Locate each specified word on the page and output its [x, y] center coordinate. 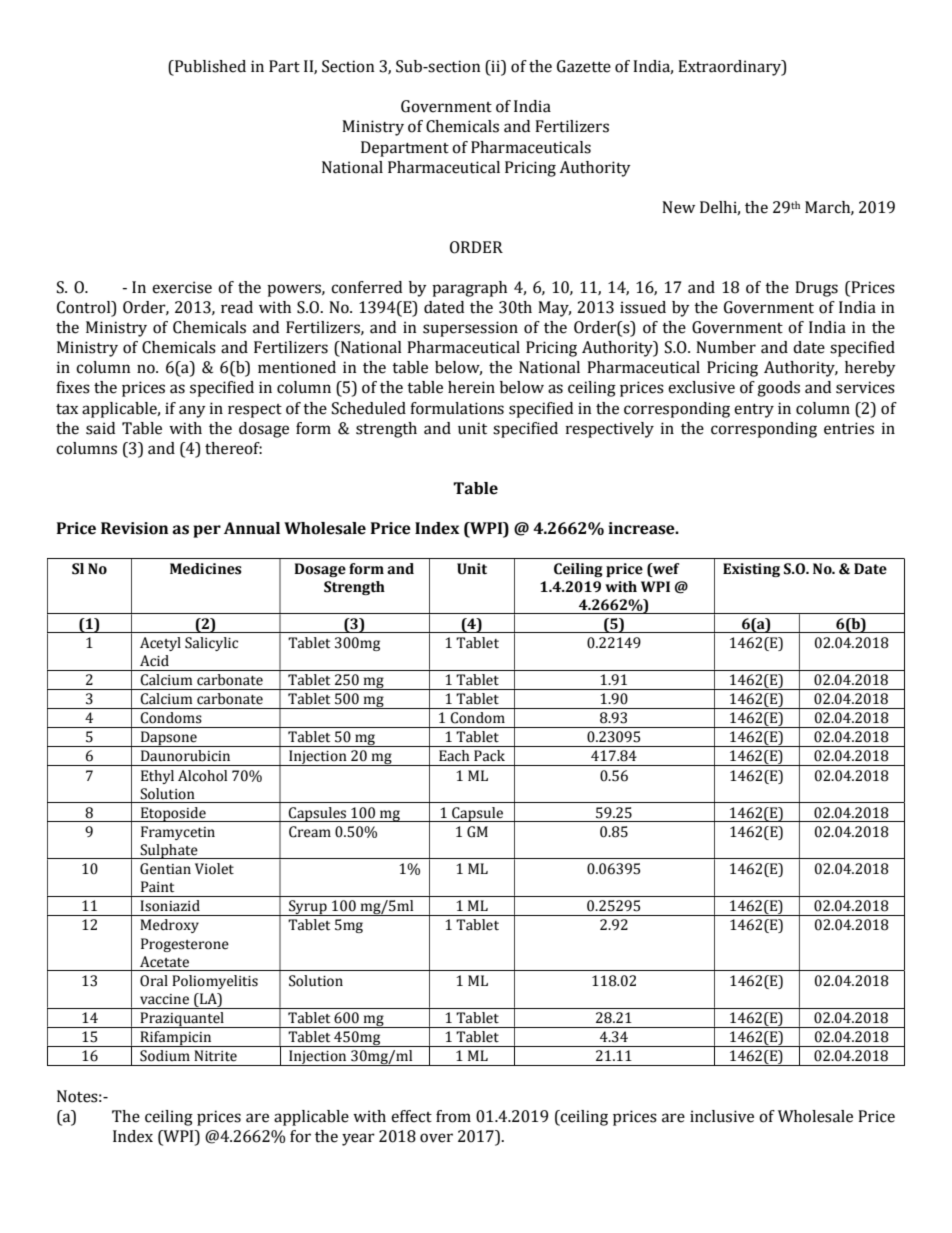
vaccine [164, 999]
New [678, 207]
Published [209, 66]
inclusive [722, 1116]
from [453, 1116]
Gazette [584, 66]
